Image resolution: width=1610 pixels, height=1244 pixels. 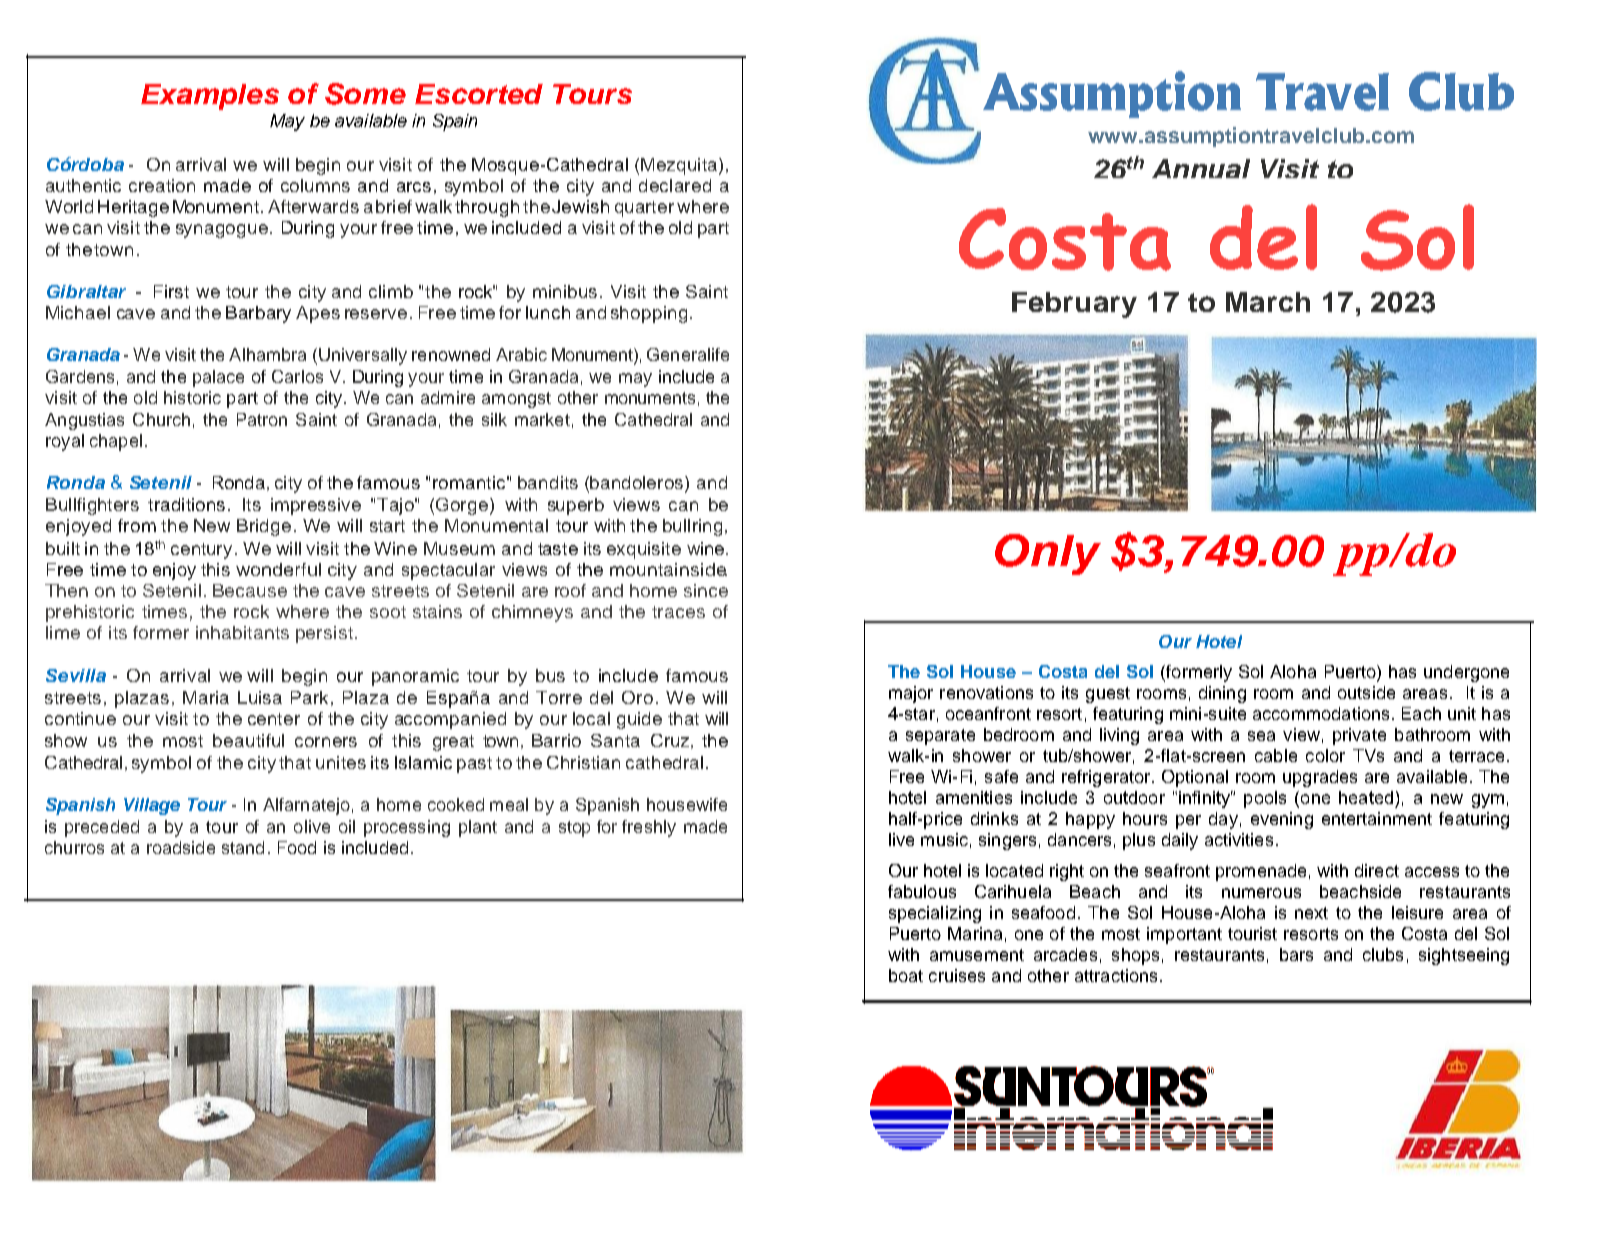 I want to click on Annual, so click(x=1201, y=168).
